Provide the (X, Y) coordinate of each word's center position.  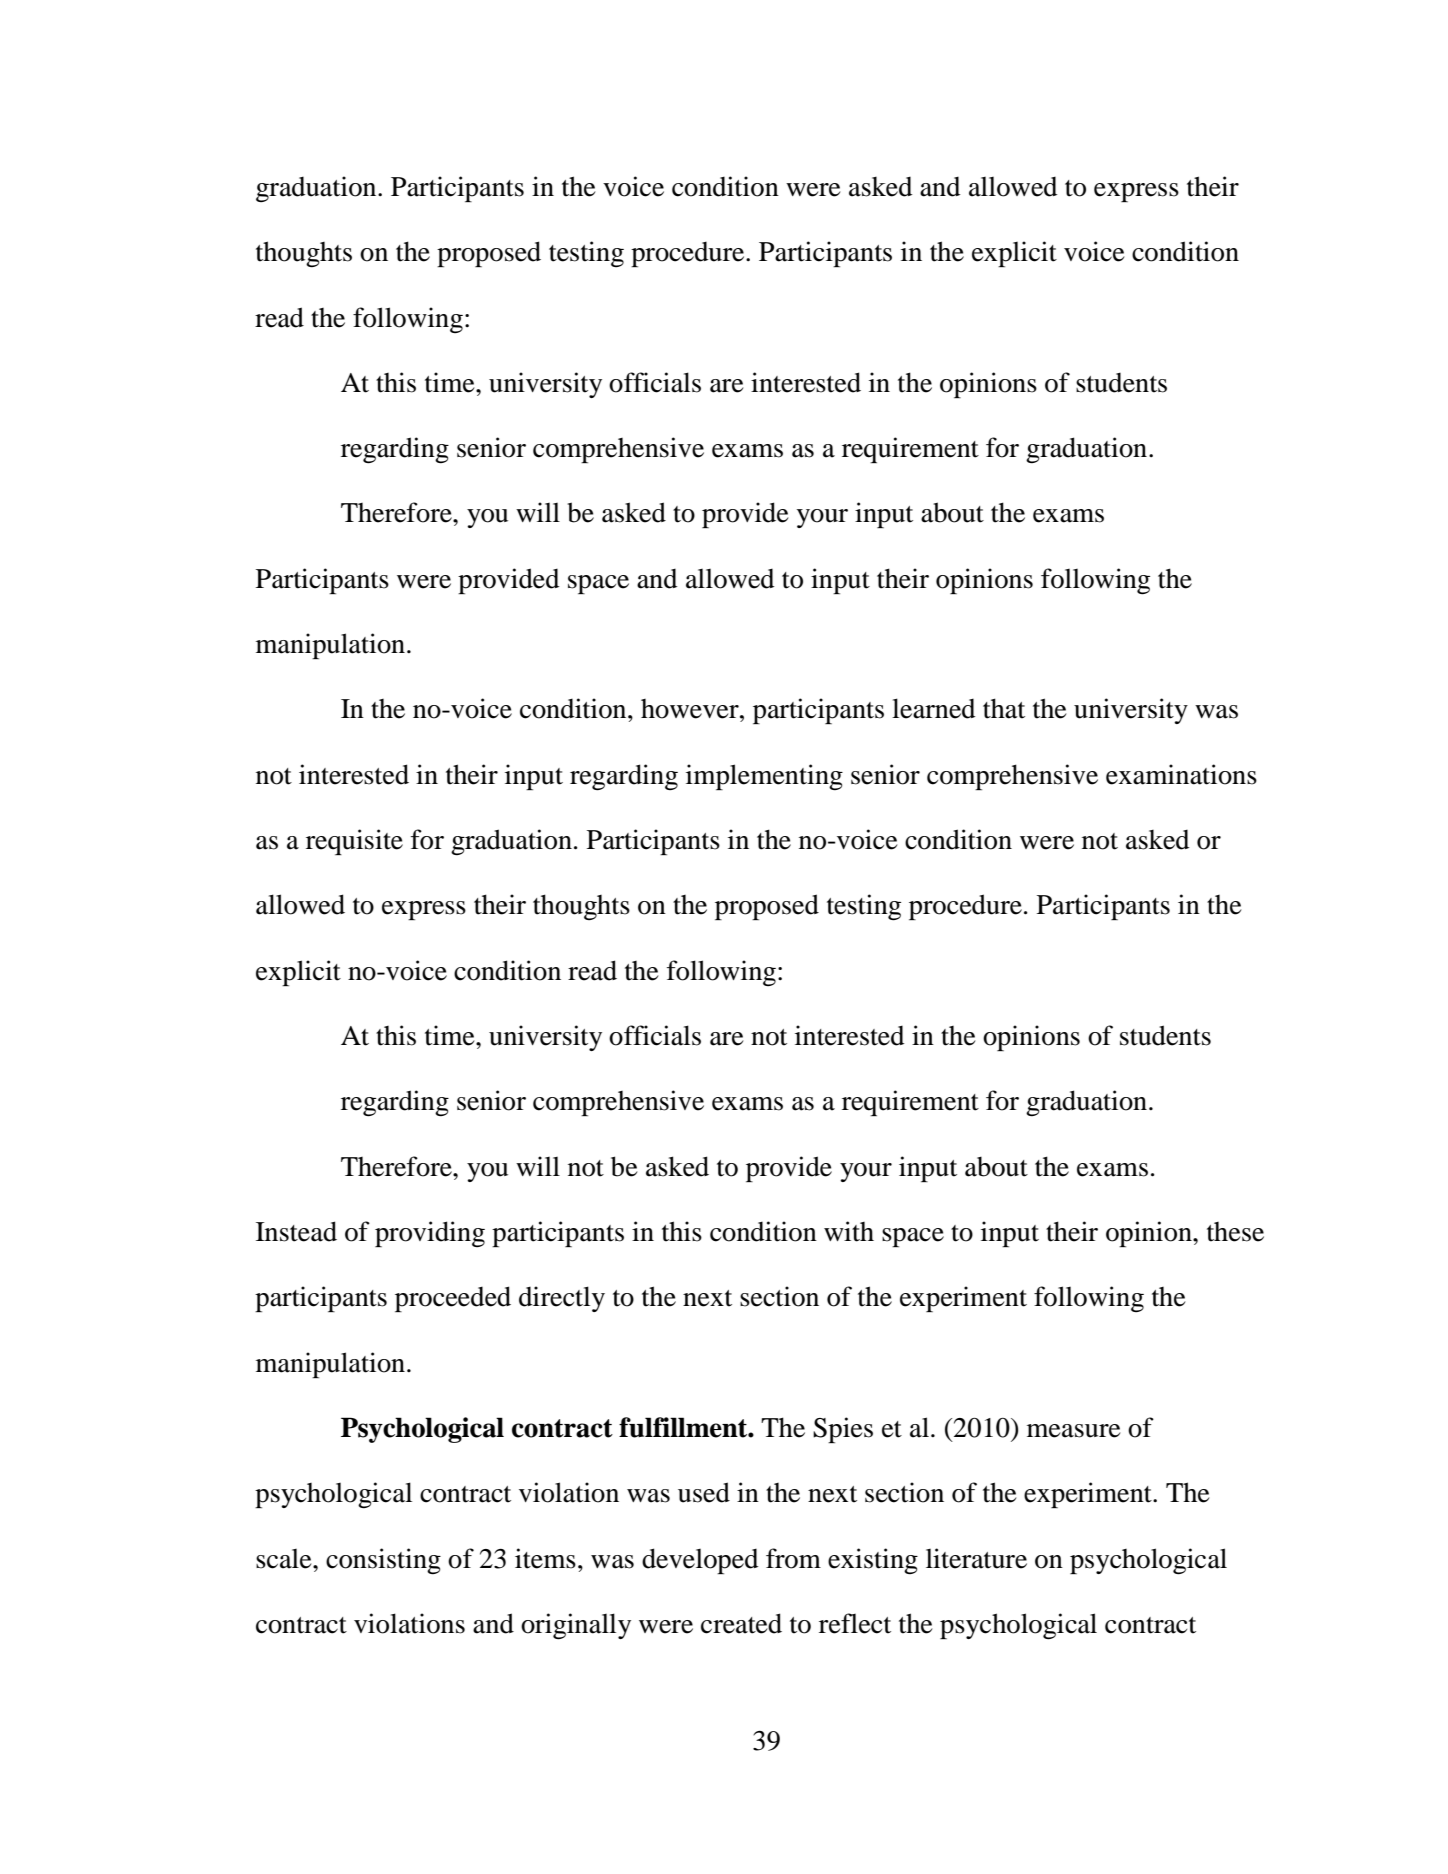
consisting (383, 1561)
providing (430, 1234)
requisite (354, 842)
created (741, 1623)
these (1235, 1232)
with (849, 1231)
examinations (1181, 774)
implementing (764, 777)
